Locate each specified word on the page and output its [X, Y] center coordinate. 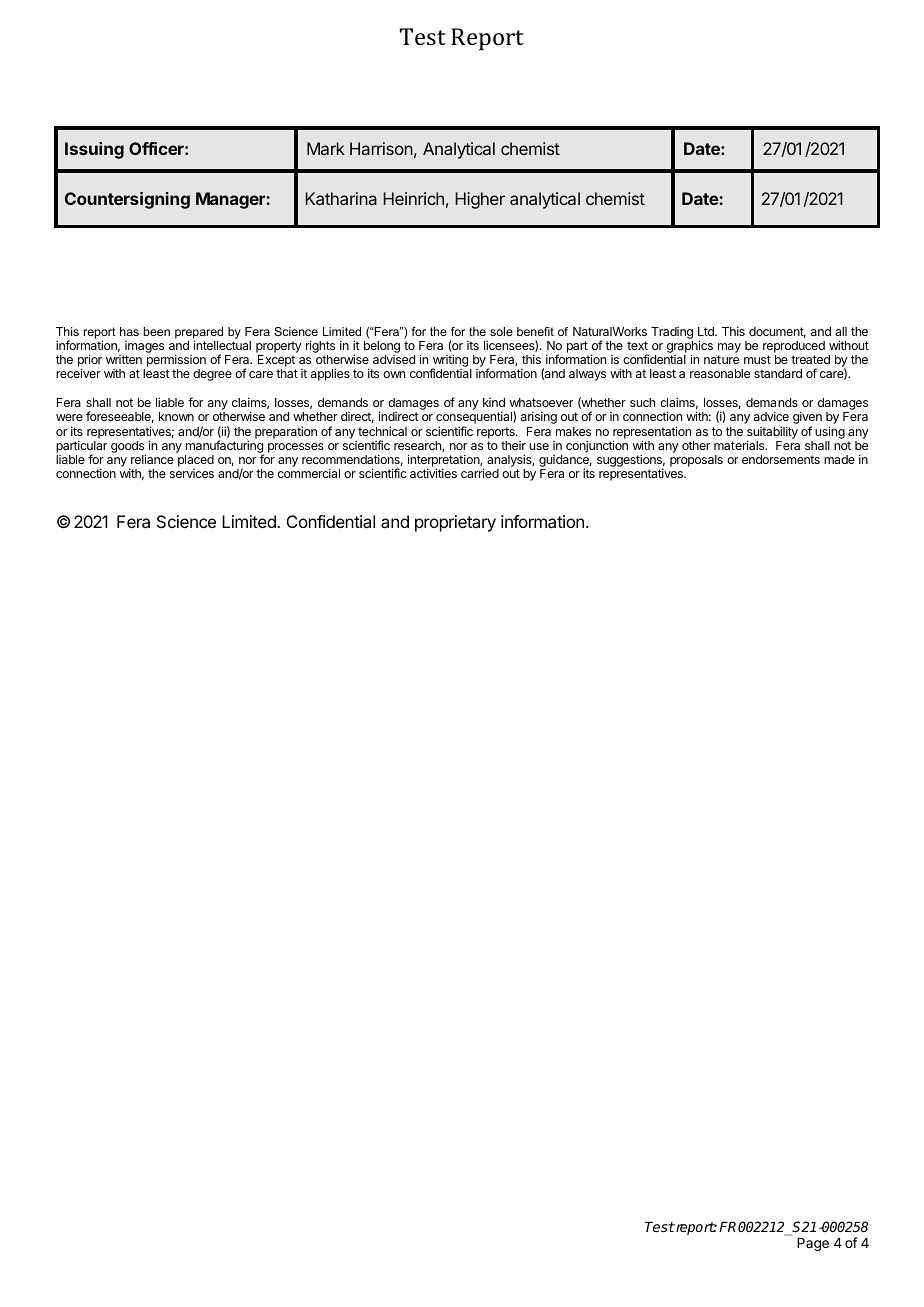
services [192, 473]
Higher [480, 200]
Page [813, 1244]
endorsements [781, 459]
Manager [231, 200]
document [777, 332]
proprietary [455, 523]
